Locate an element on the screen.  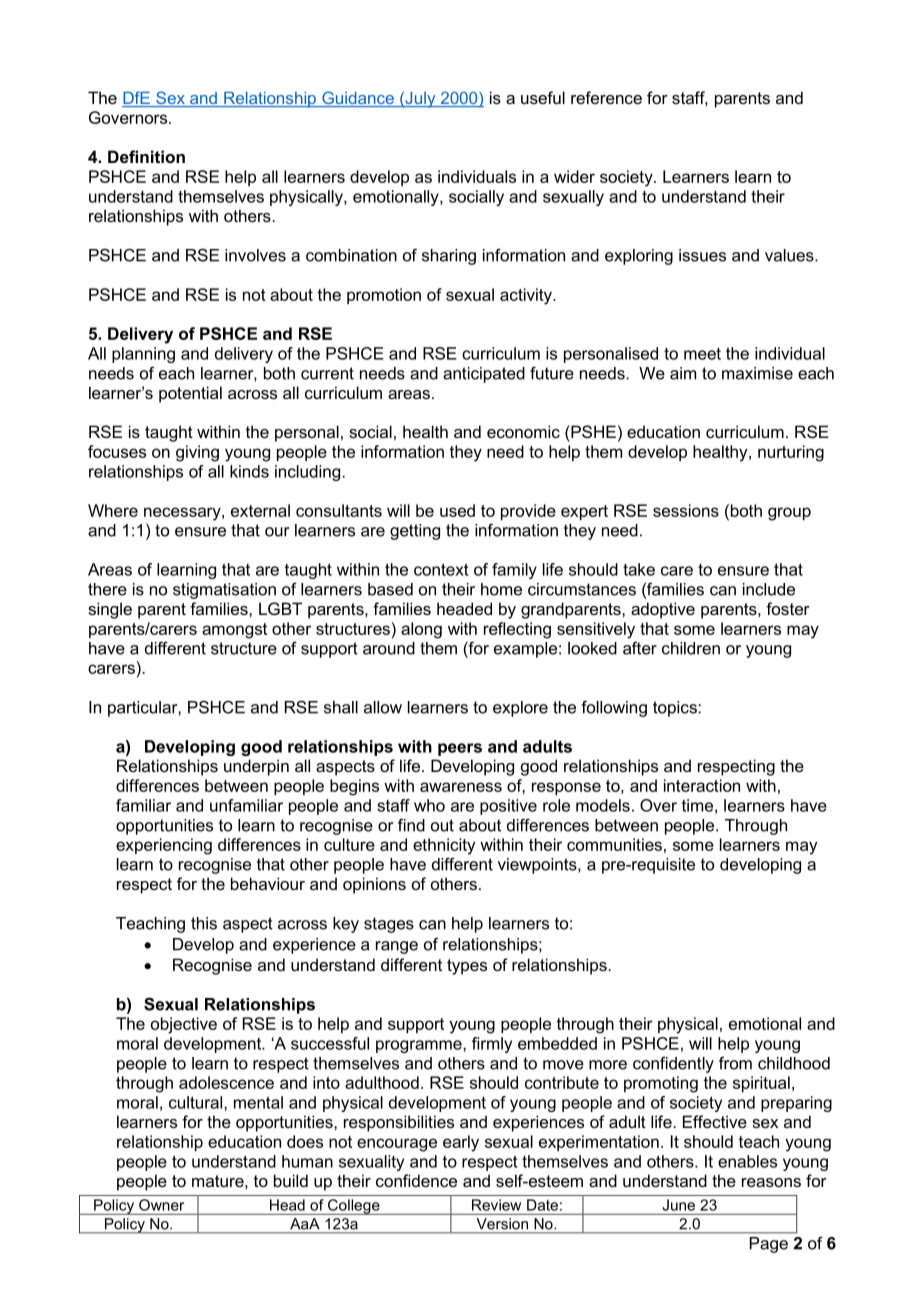
build is located at coordinates (291, 1180).
